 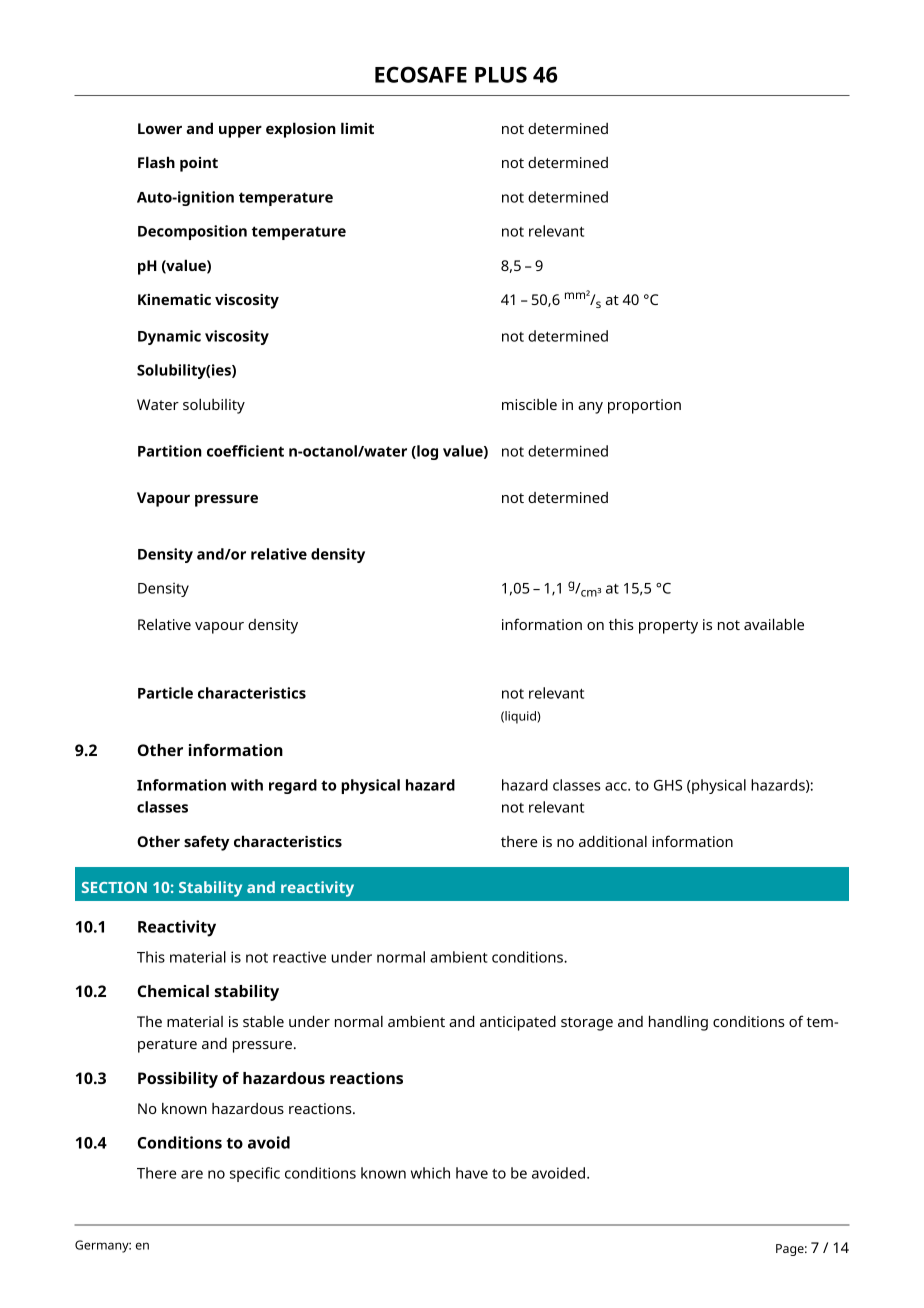 I want to click on are, so click(x=192, y=1174).
